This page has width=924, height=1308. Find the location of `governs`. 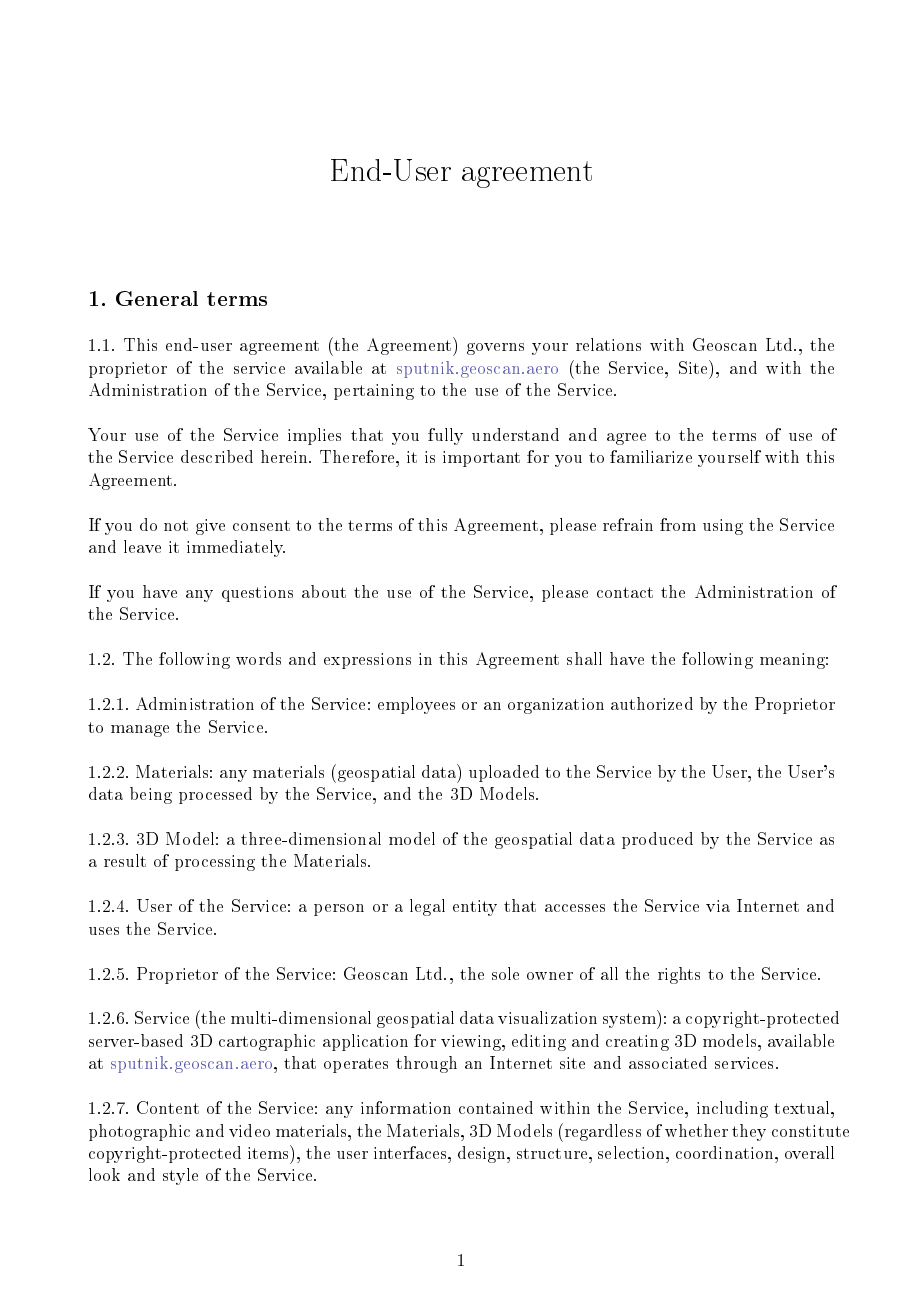

governs is located at coordinates (495, 349).
